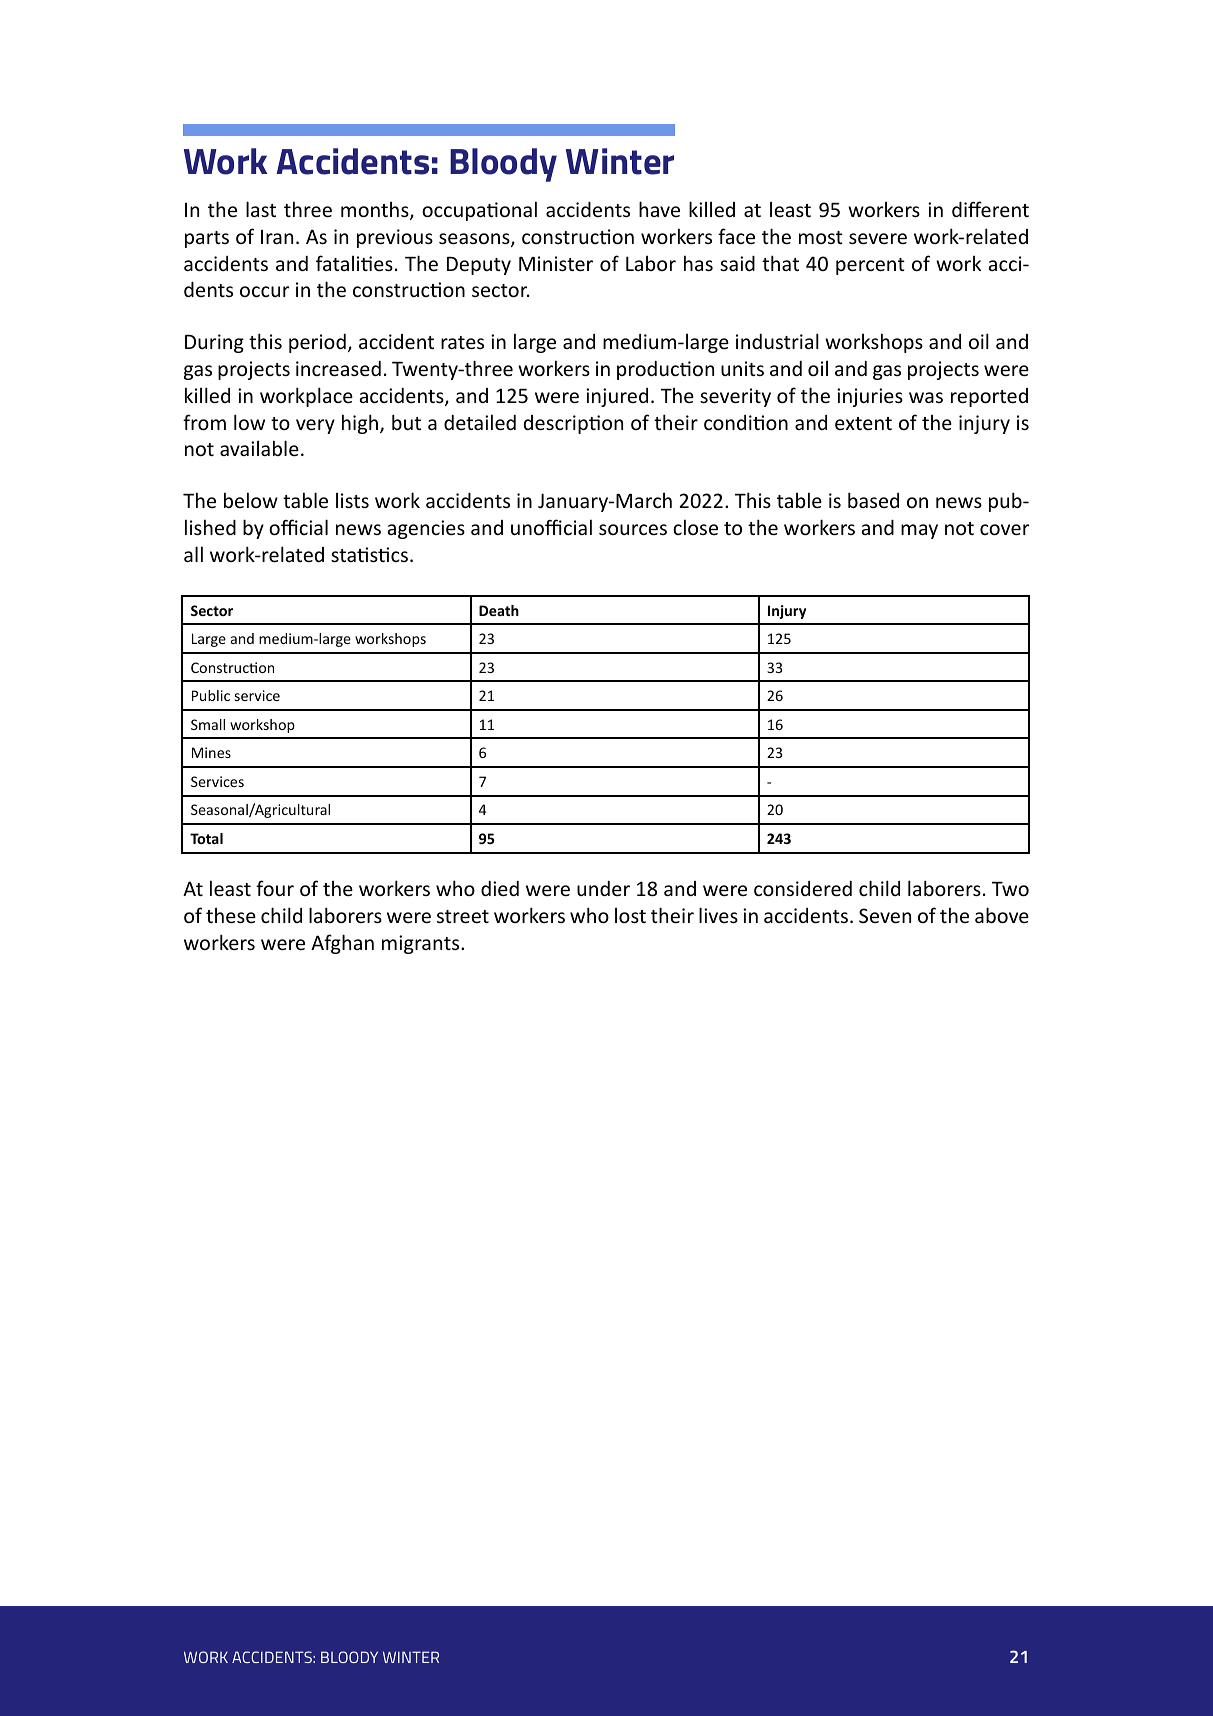  What do you see at coordinates (342, 944) in the document?
I see `Afghan` at bounding box center [342, 944].
